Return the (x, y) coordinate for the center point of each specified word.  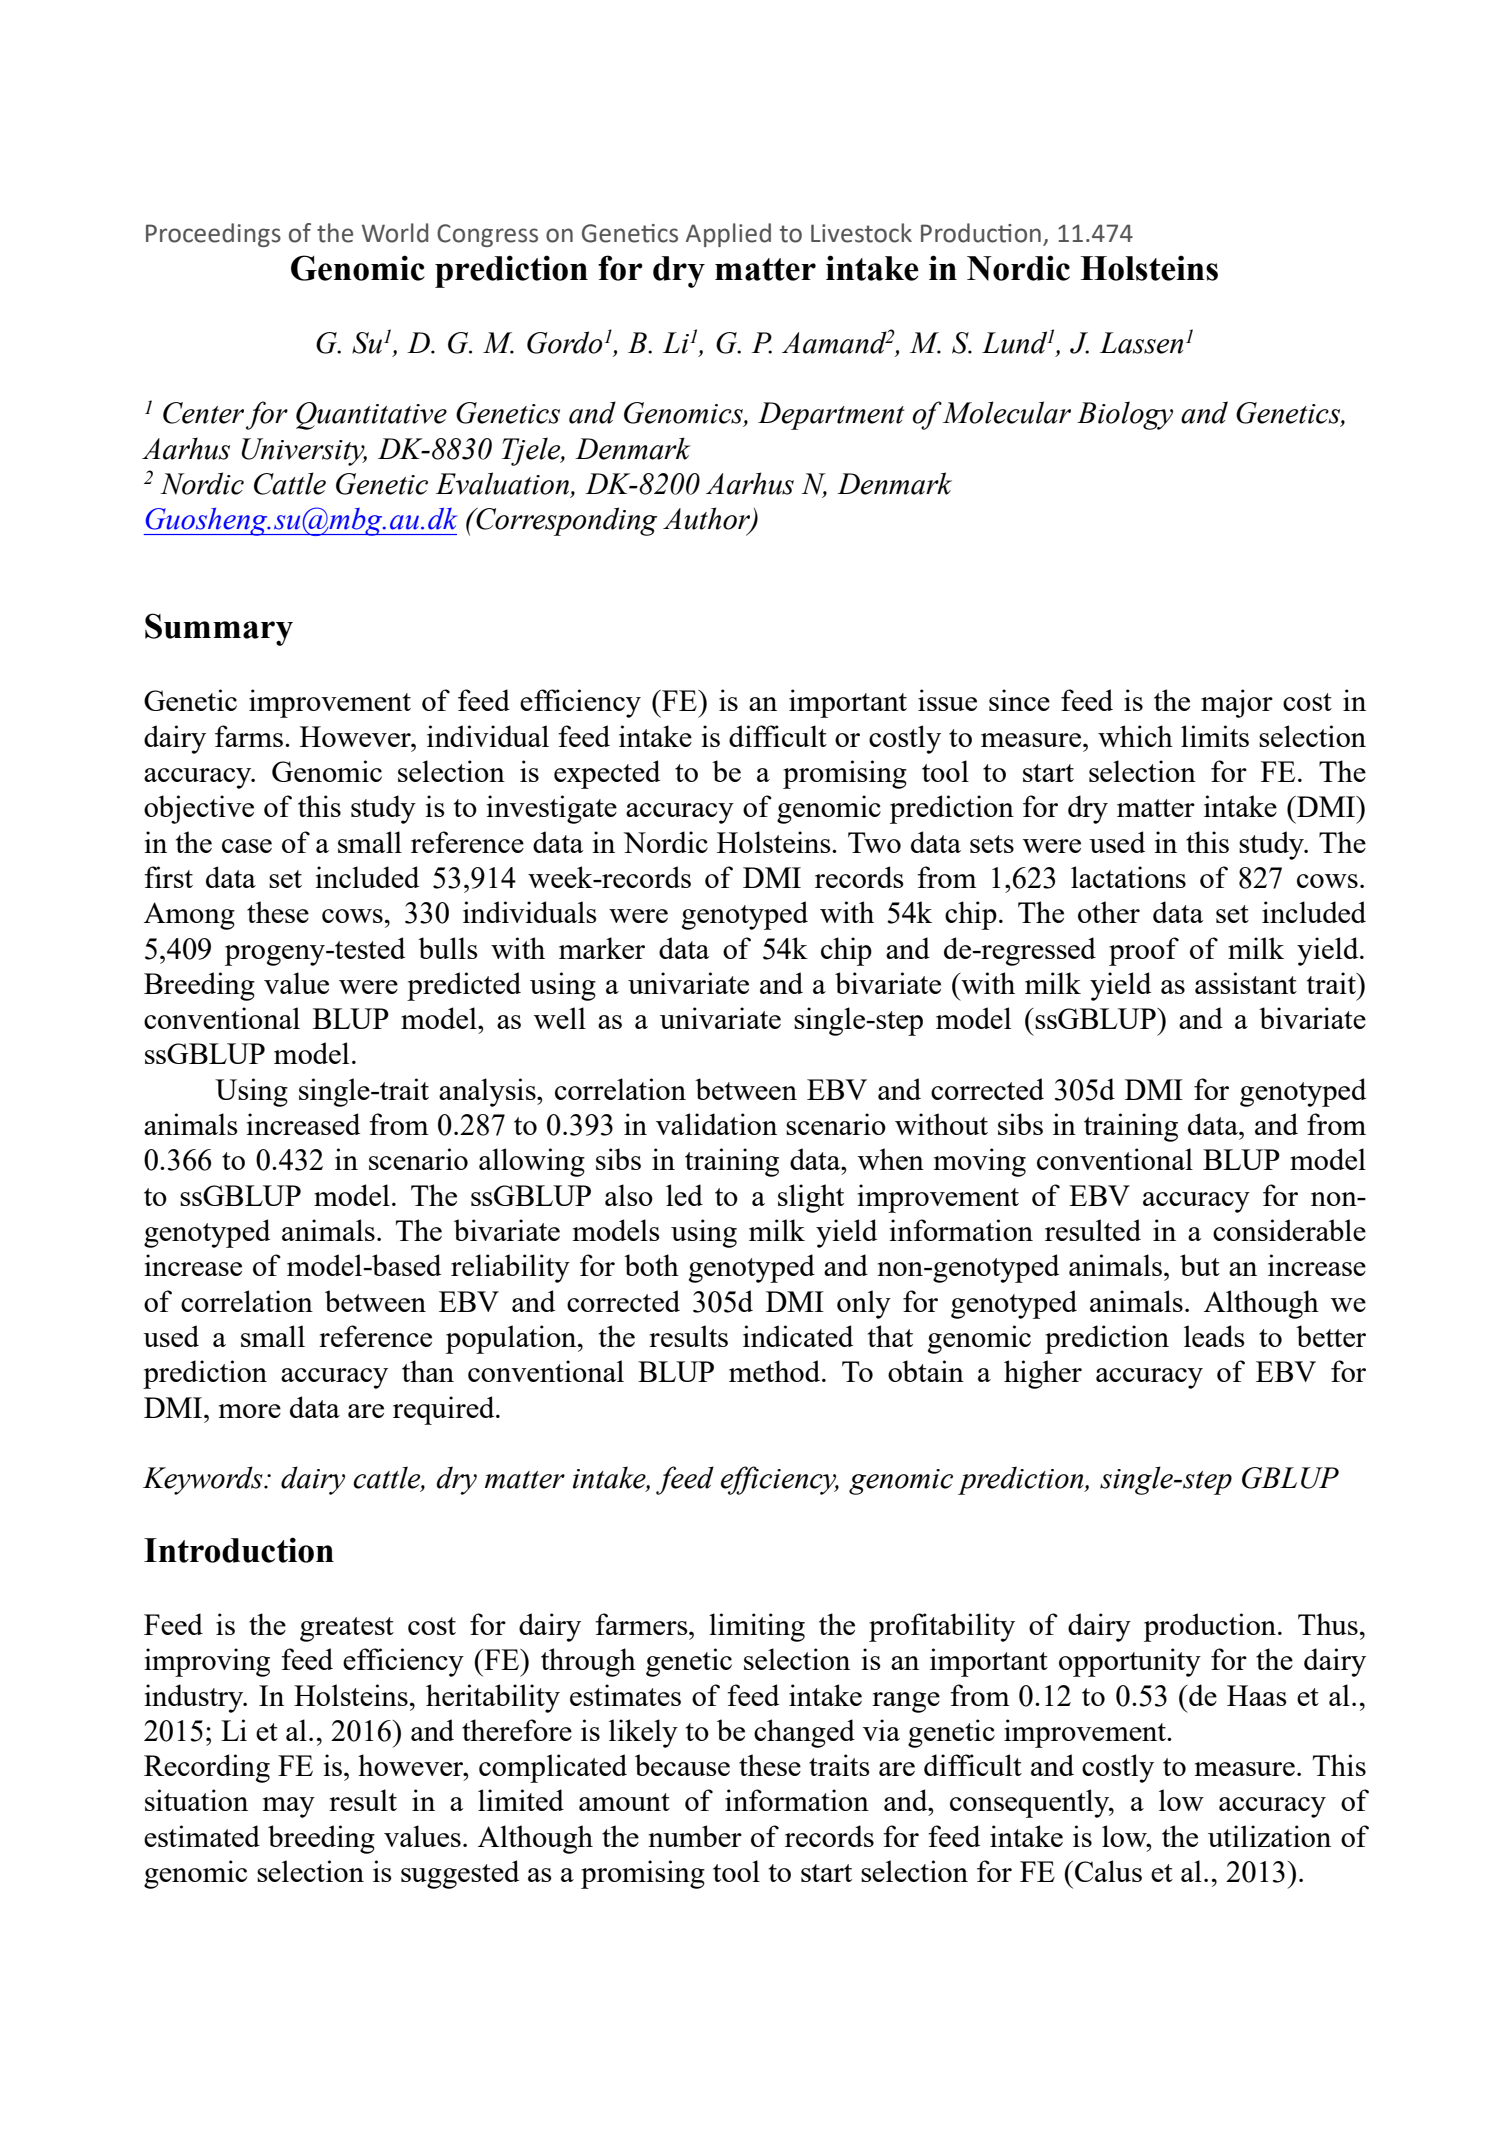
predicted (464, 986)
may (289, 1807)
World (395, 233)
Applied (728, 235)
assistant (1246, 983)
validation (716, 1124)
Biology (1125, 415)
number (695, 1836)
